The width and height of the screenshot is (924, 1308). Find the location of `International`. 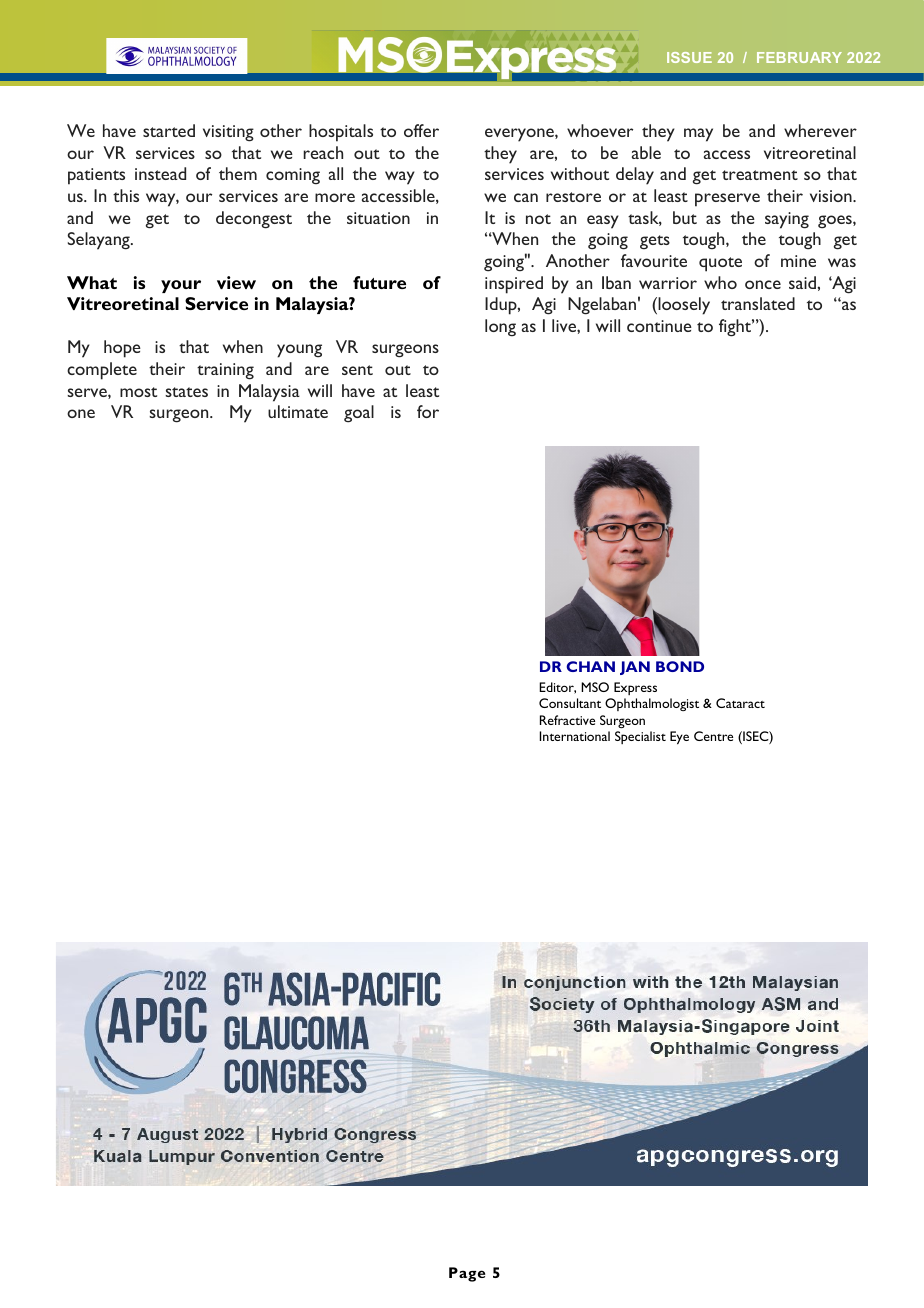

International is located at coordinates (575, 736).
